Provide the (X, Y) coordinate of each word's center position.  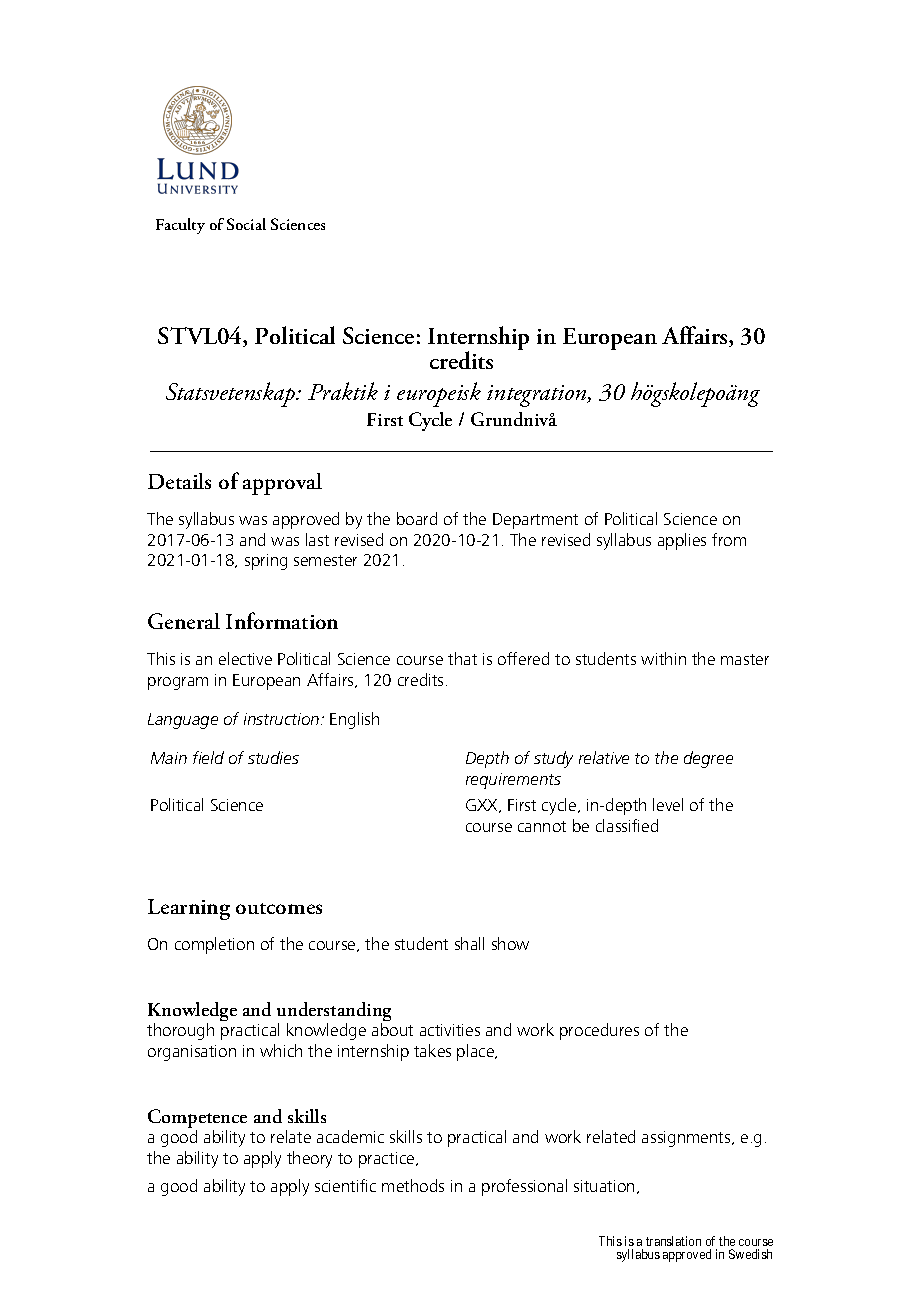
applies (682, 541)
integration (538, 396)
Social (246, 224)
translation (673, 1241)
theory (309, 1159)
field (208, 757)
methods (413, 1185)
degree (708, 759)
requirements (513, 781)
